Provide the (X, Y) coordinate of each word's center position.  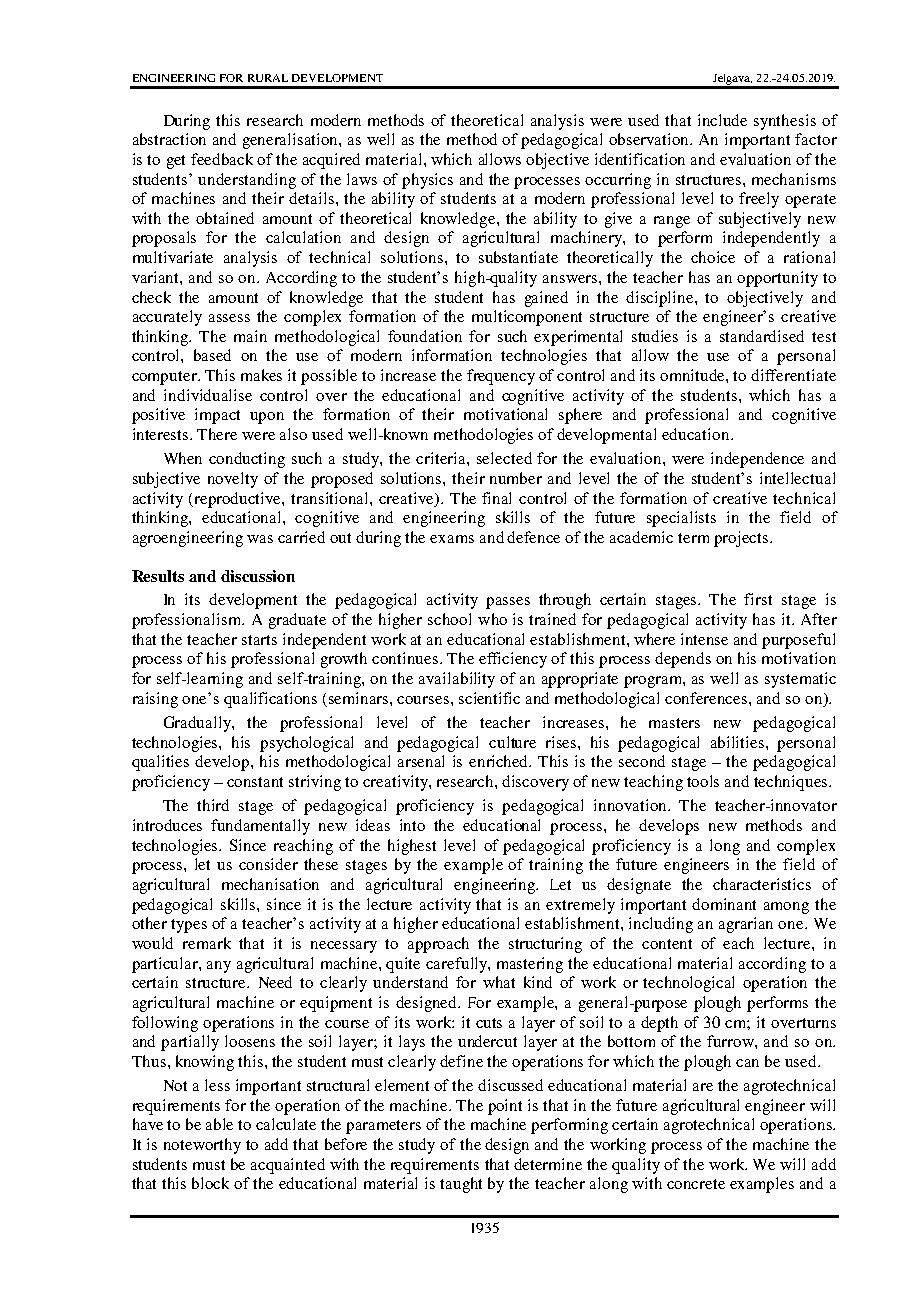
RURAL (268, 78)
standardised (762, 336)
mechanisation (270, 884)
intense (704, 639)
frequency (501, 377)
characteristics (762, 884)
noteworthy (202, 1146)
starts (259, 640)
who (492, 619)
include (722, 120)
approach (438, 945)
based (212, 355)
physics (427, 181)
